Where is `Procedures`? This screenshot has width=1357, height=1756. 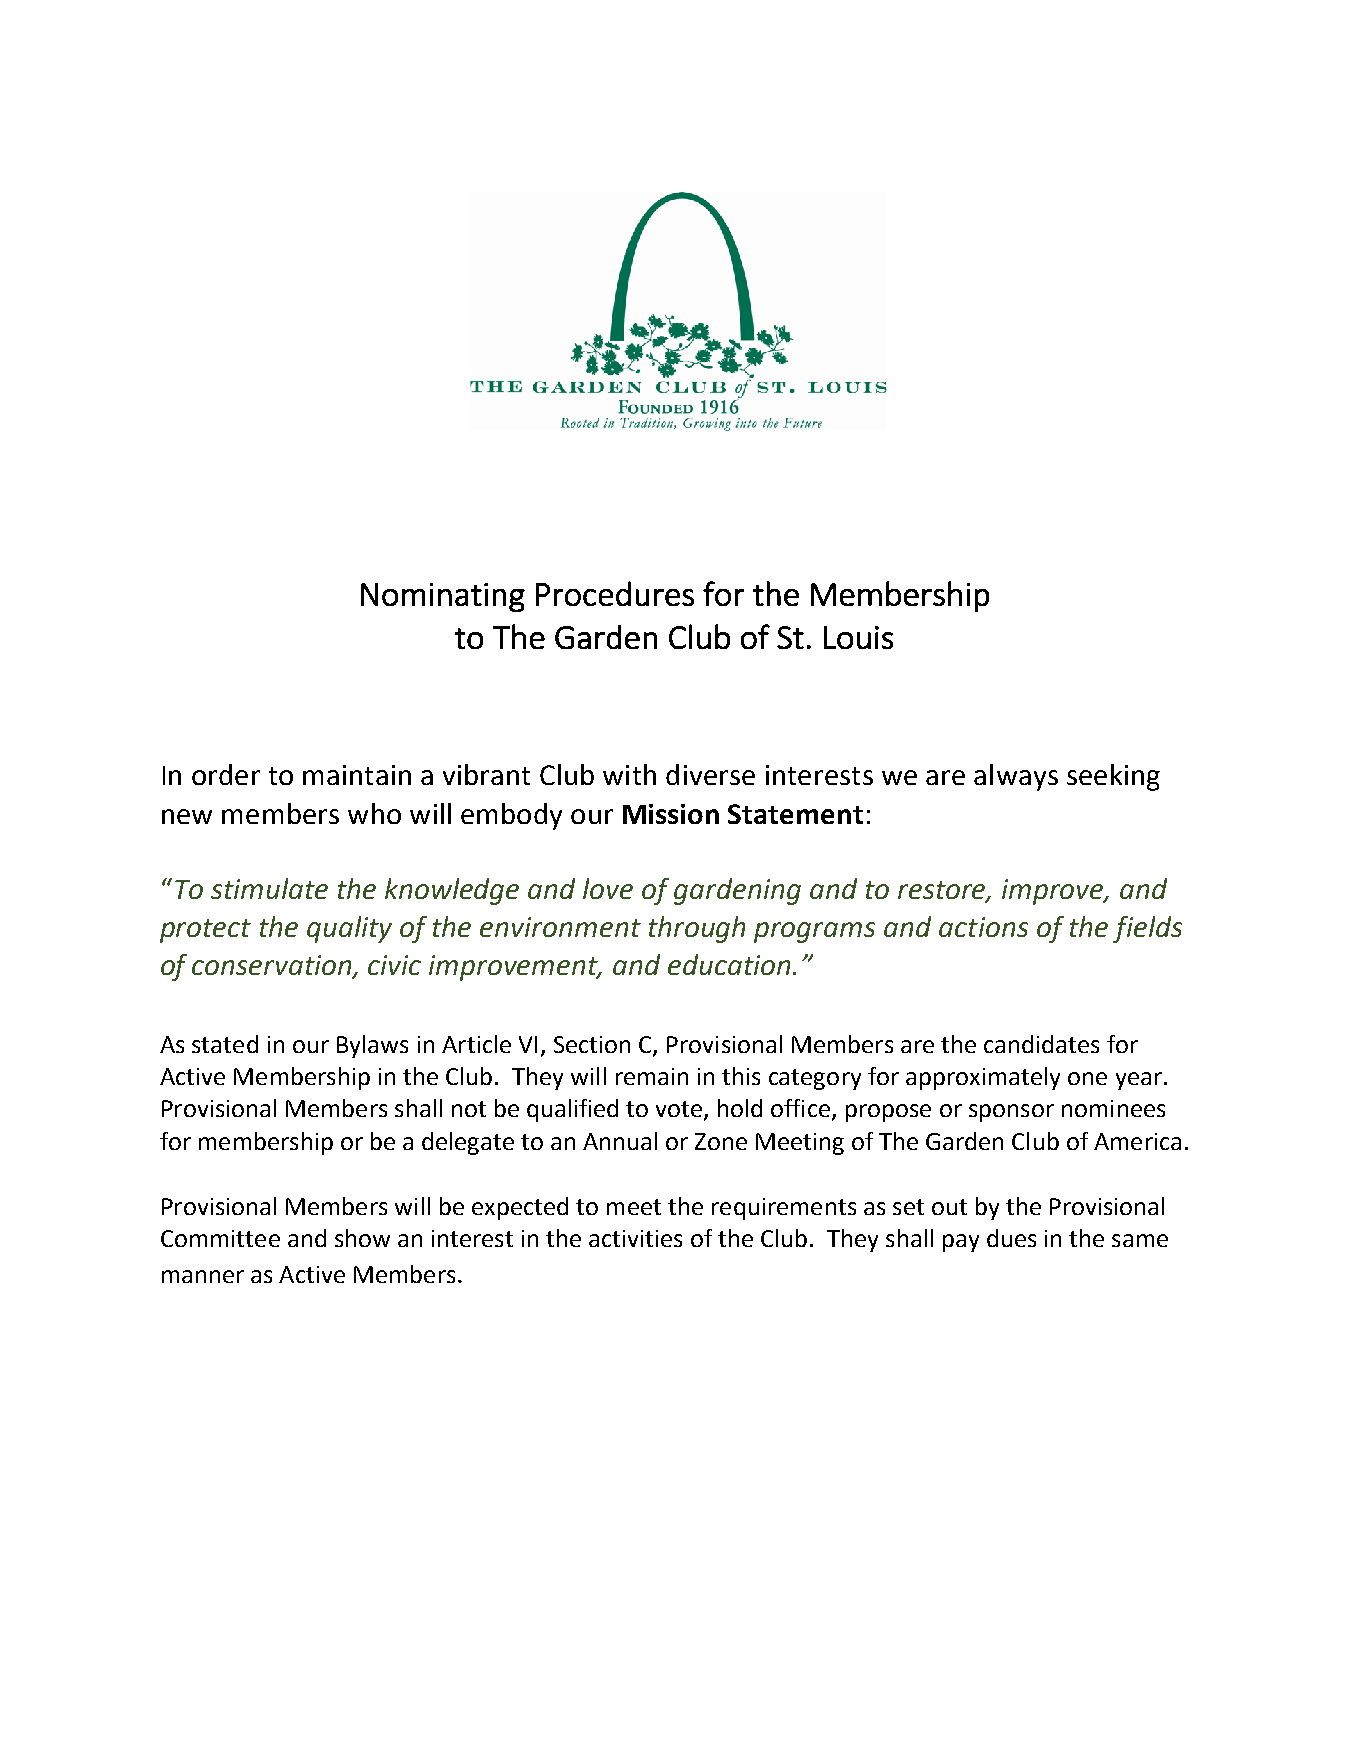 Procedures is located at coordinates (615, 593).
